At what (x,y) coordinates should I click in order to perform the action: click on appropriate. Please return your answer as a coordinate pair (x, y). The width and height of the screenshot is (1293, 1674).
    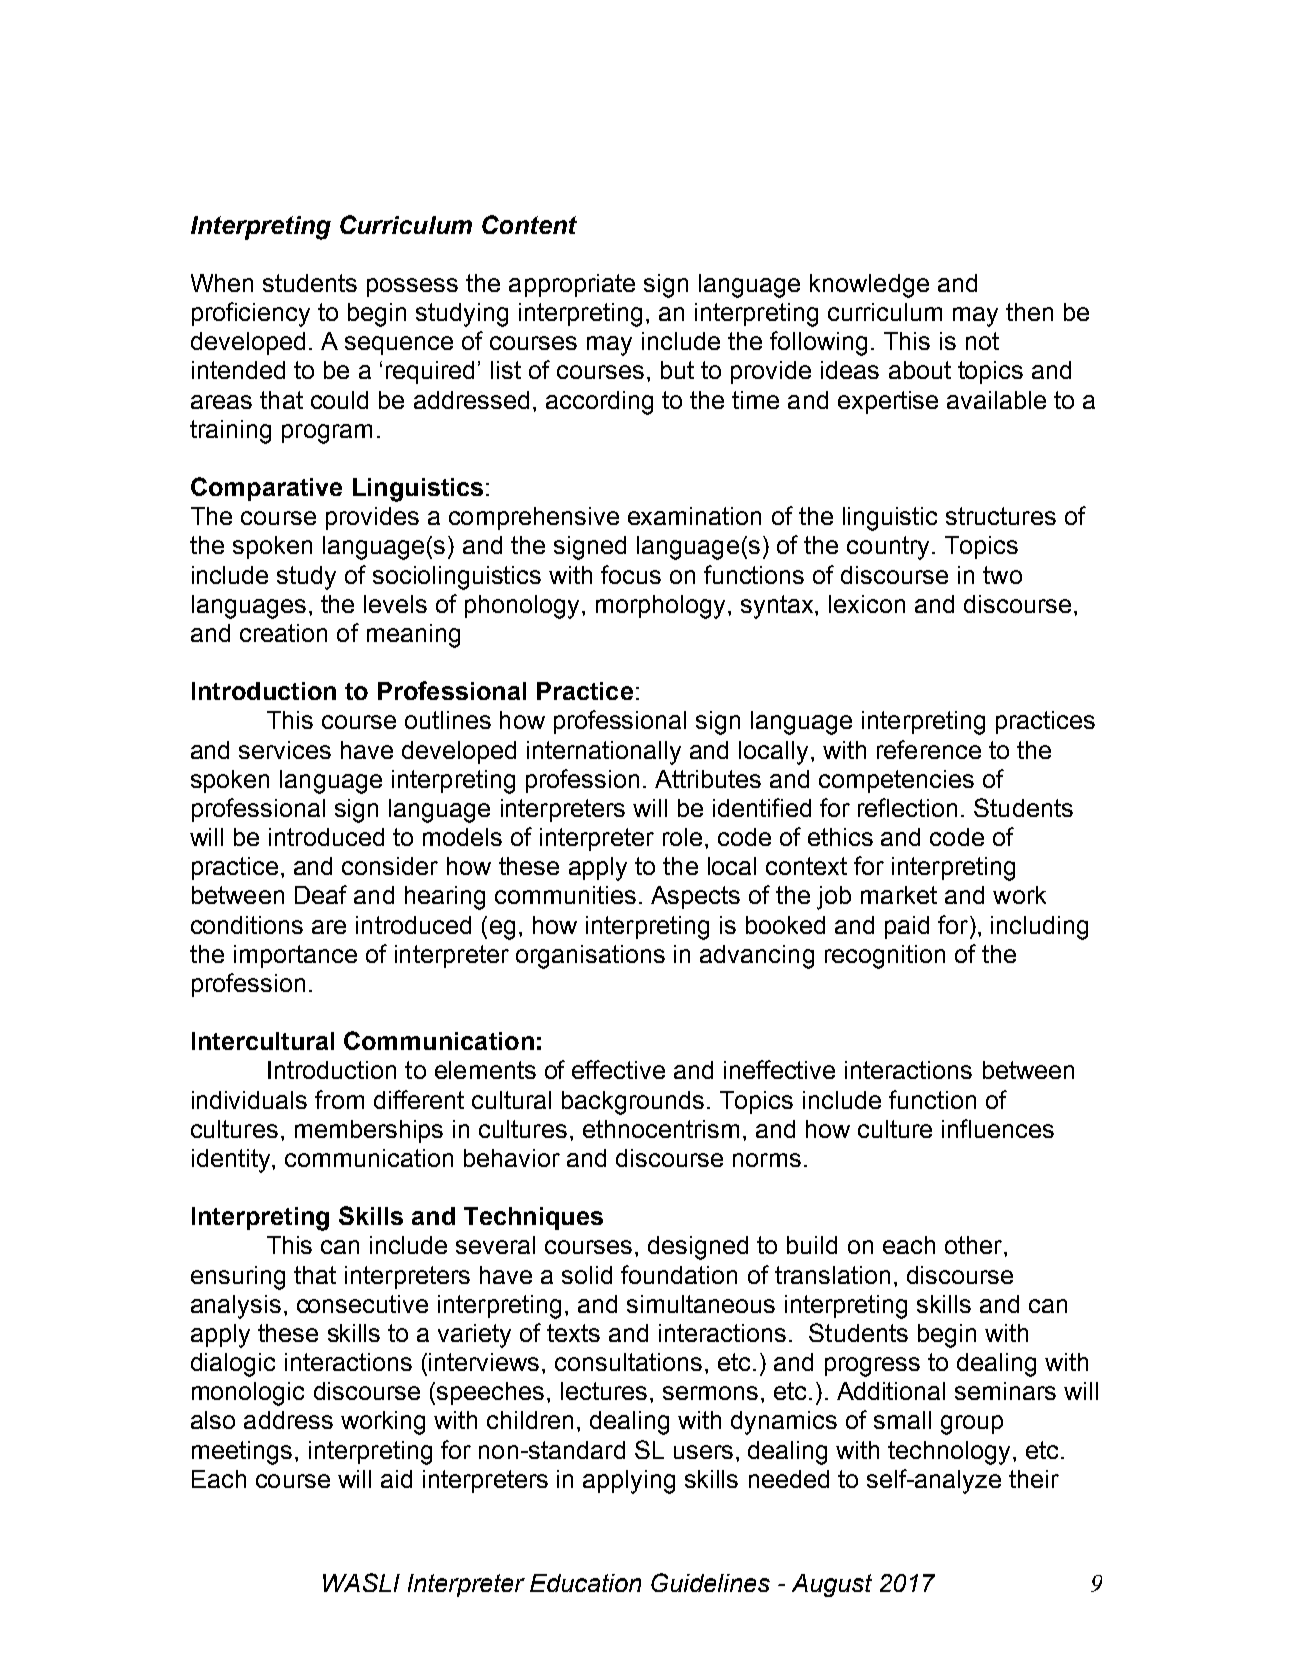
    Looking at the image, I should click on (572, 285).
